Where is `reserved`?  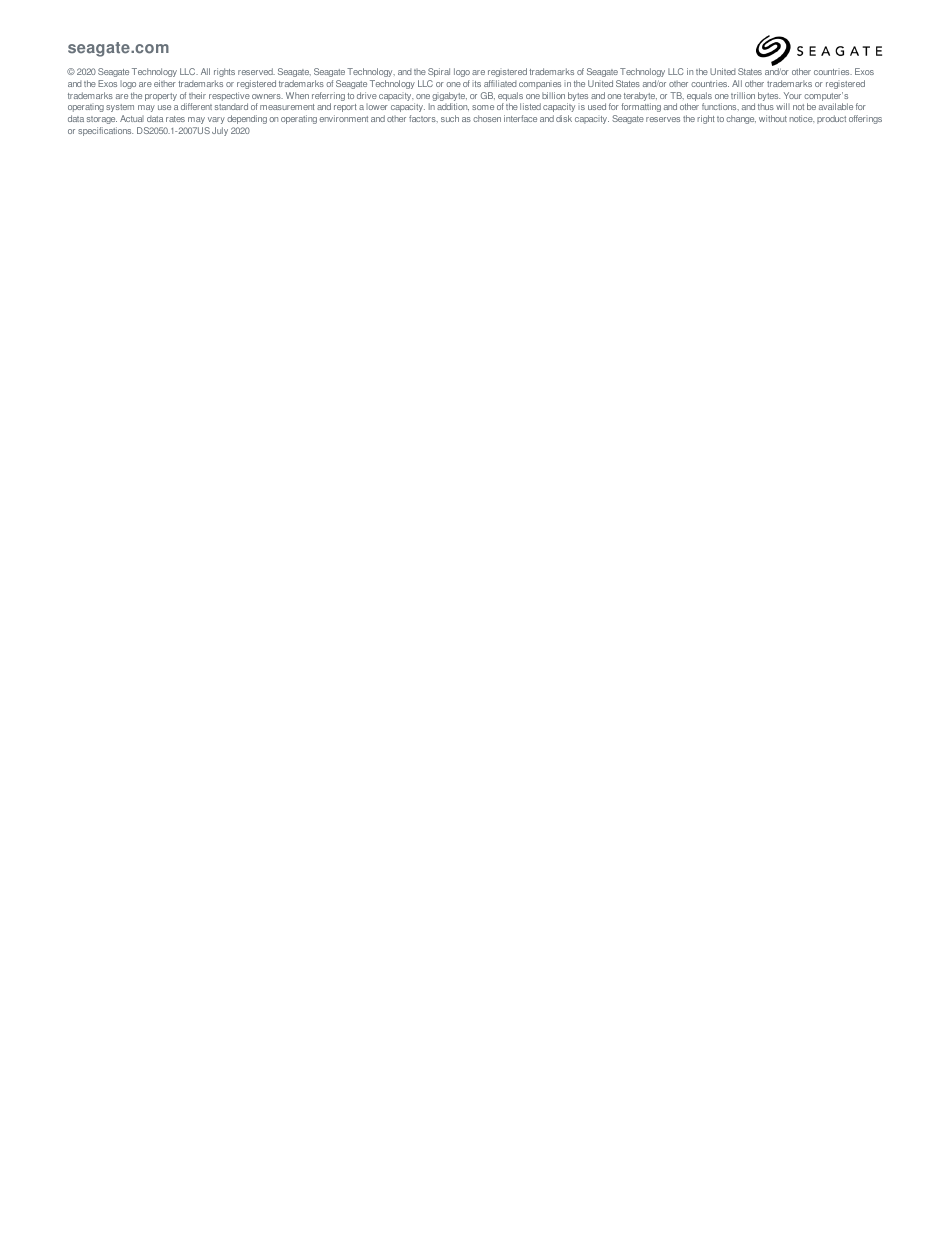
reserved is located at coordinates (256, 71).
